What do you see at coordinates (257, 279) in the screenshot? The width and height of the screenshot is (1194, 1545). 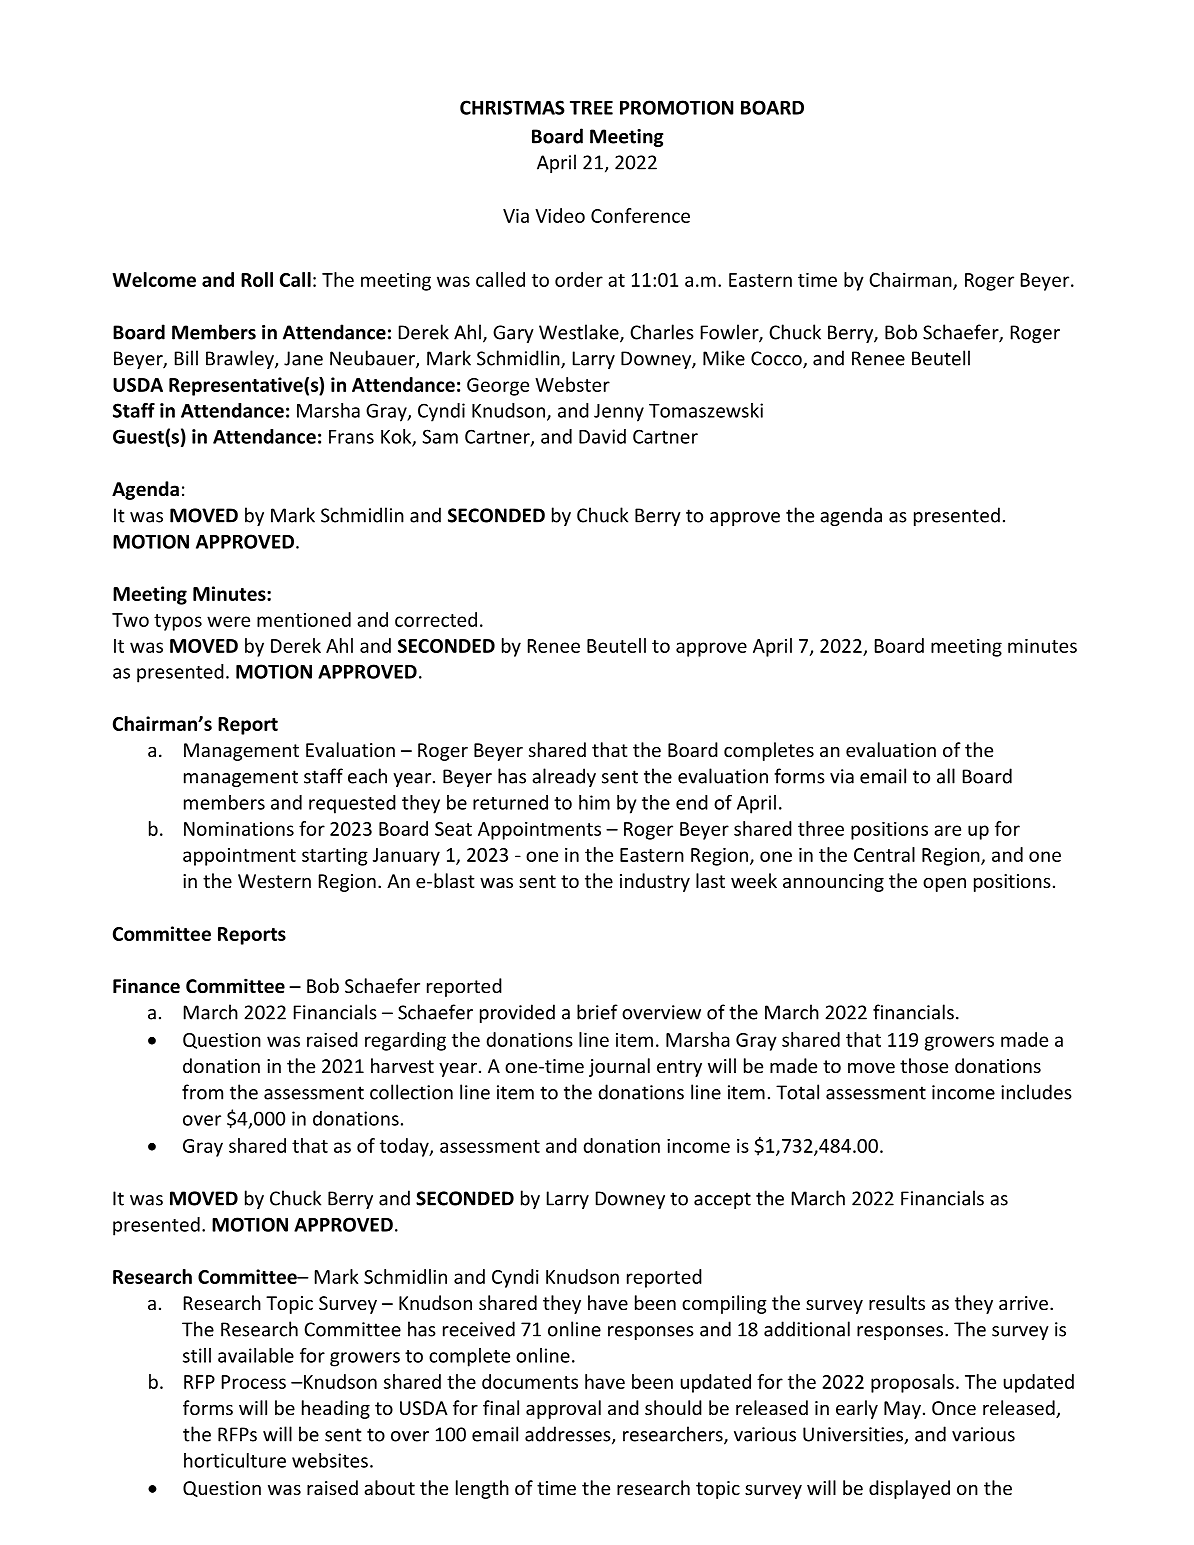 I see `Roll` at bounding box center [257, 279].
